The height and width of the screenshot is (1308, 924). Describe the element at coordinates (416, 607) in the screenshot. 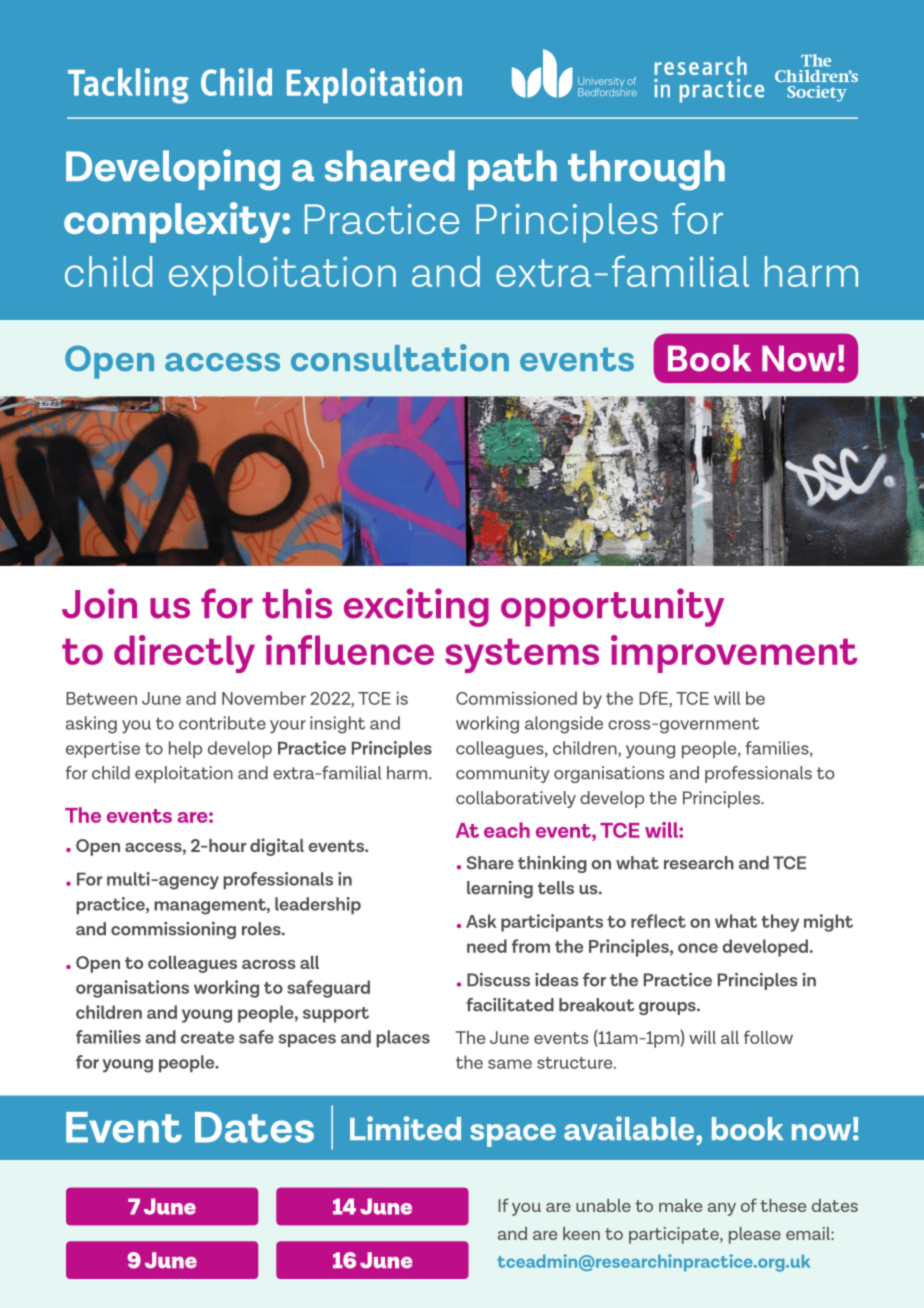

I see `exciting` at that location.
